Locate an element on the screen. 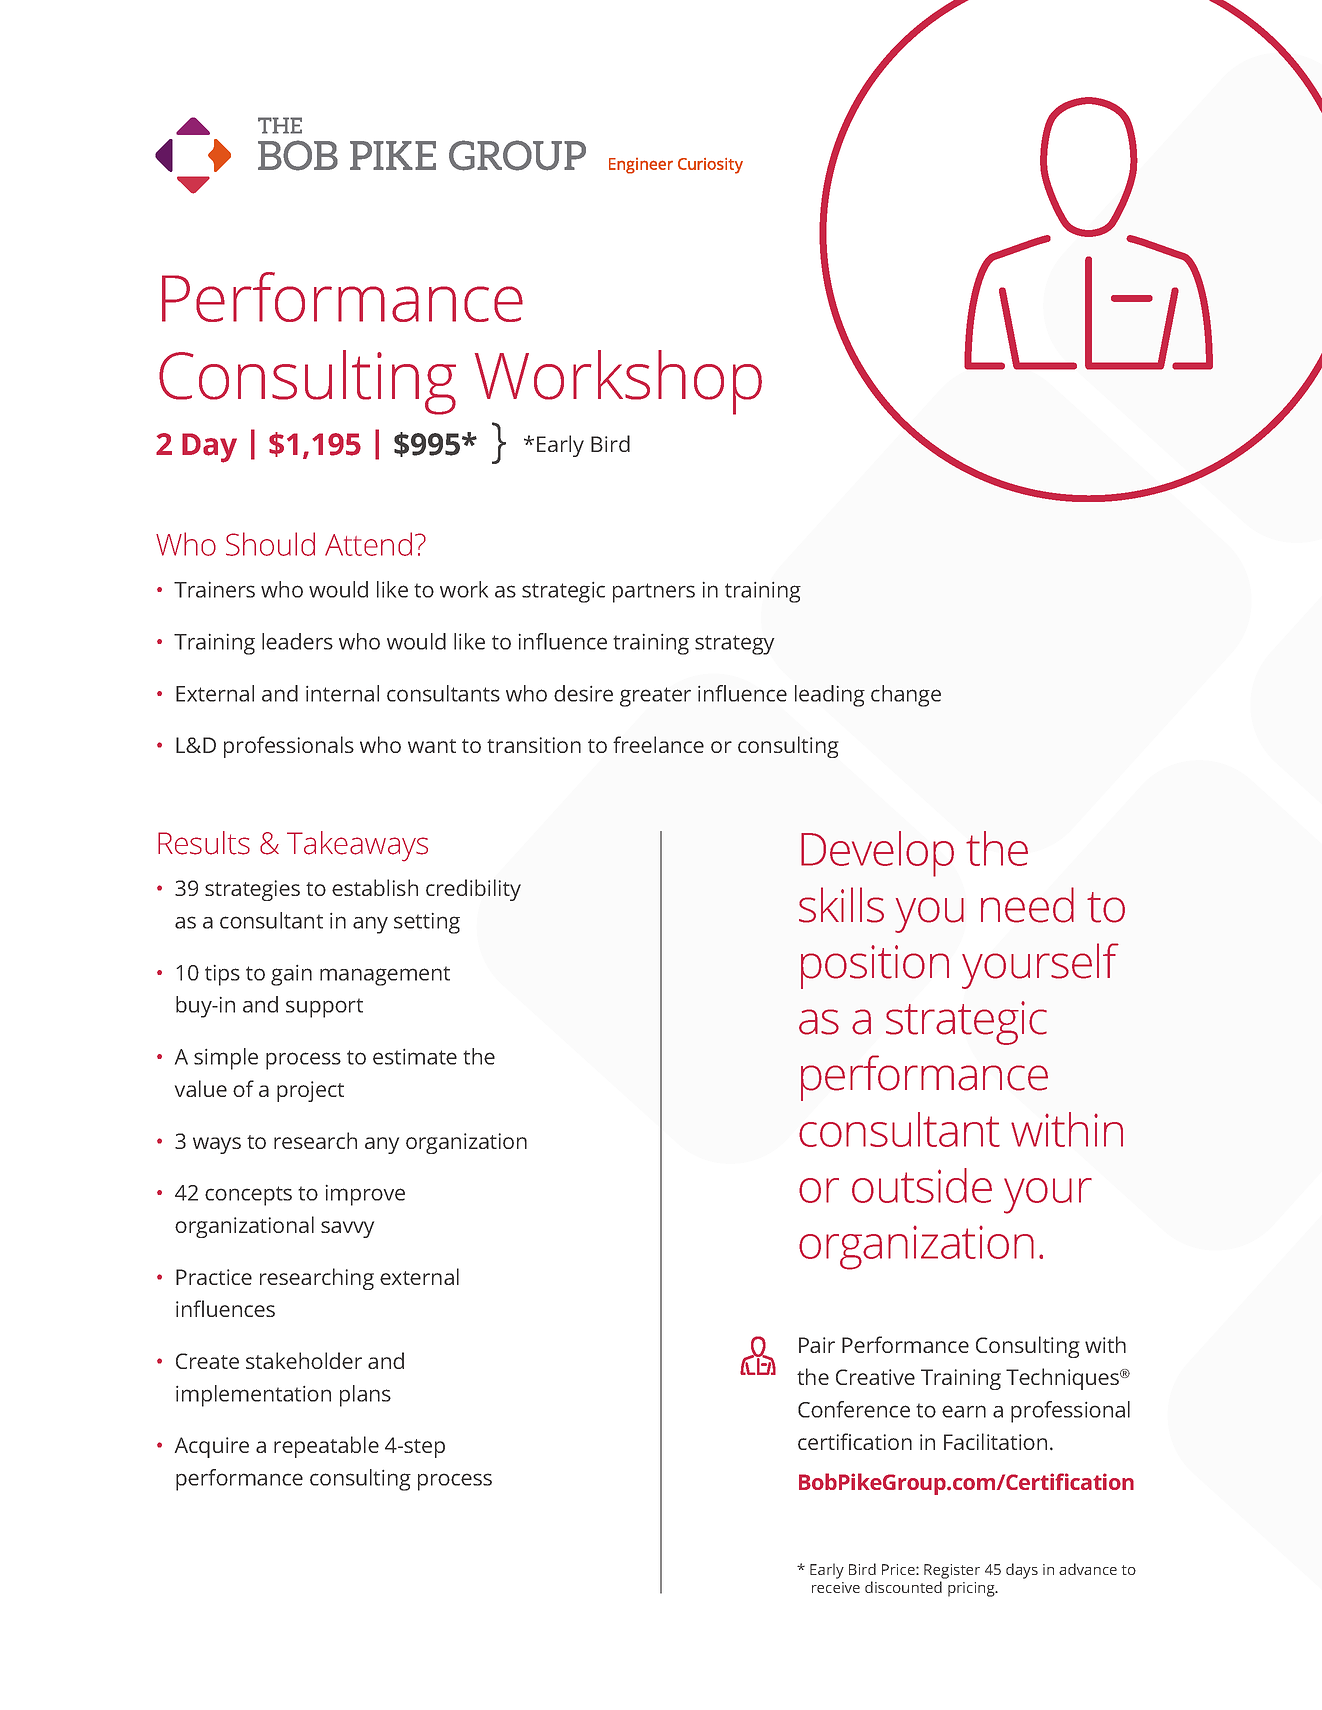 This screenshot has width=1322, height=1710. repeatable is located at coordinates (326, 1447).
